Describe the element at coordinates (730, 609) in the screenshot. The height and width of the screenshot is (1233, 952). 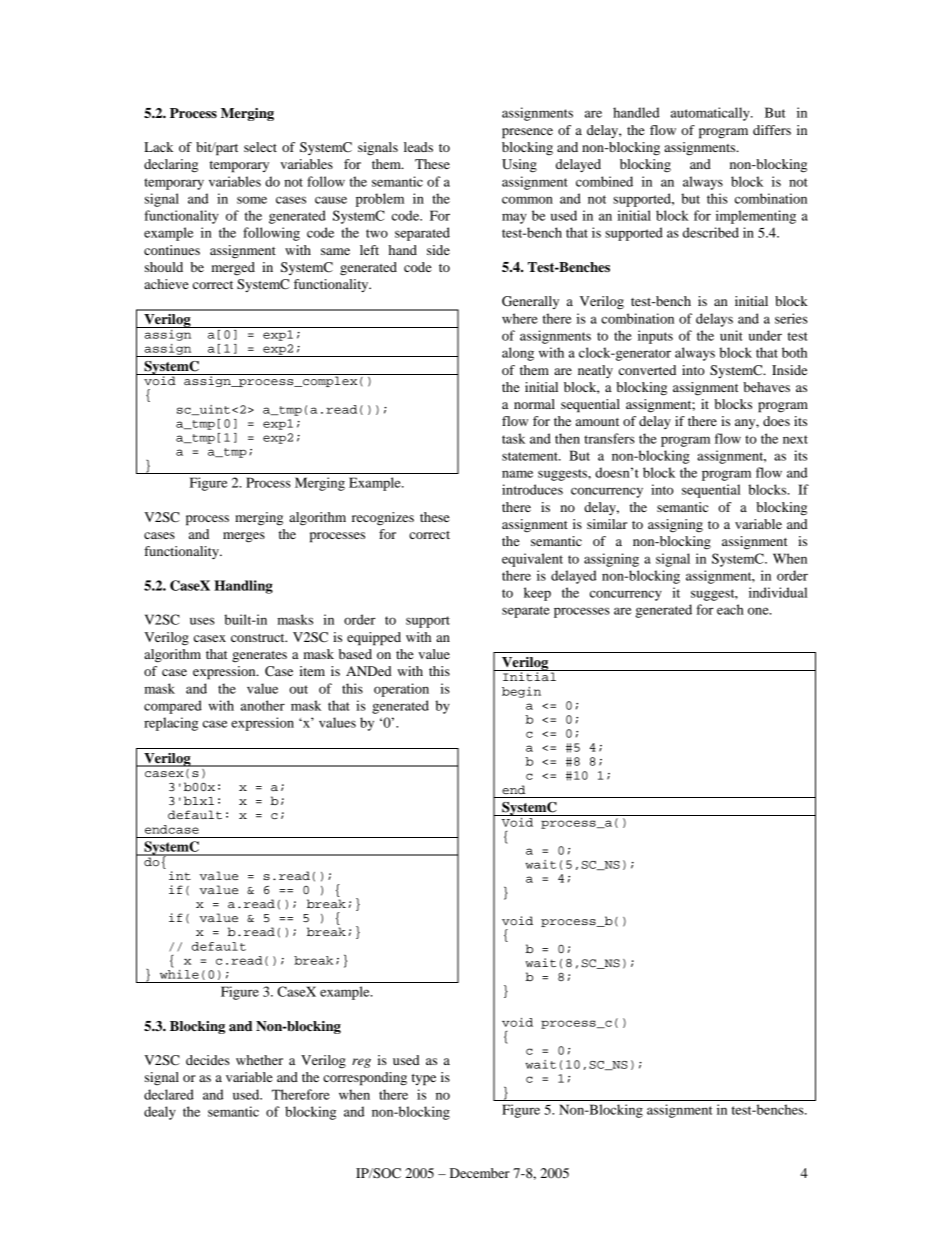
I see `each` at that location.
